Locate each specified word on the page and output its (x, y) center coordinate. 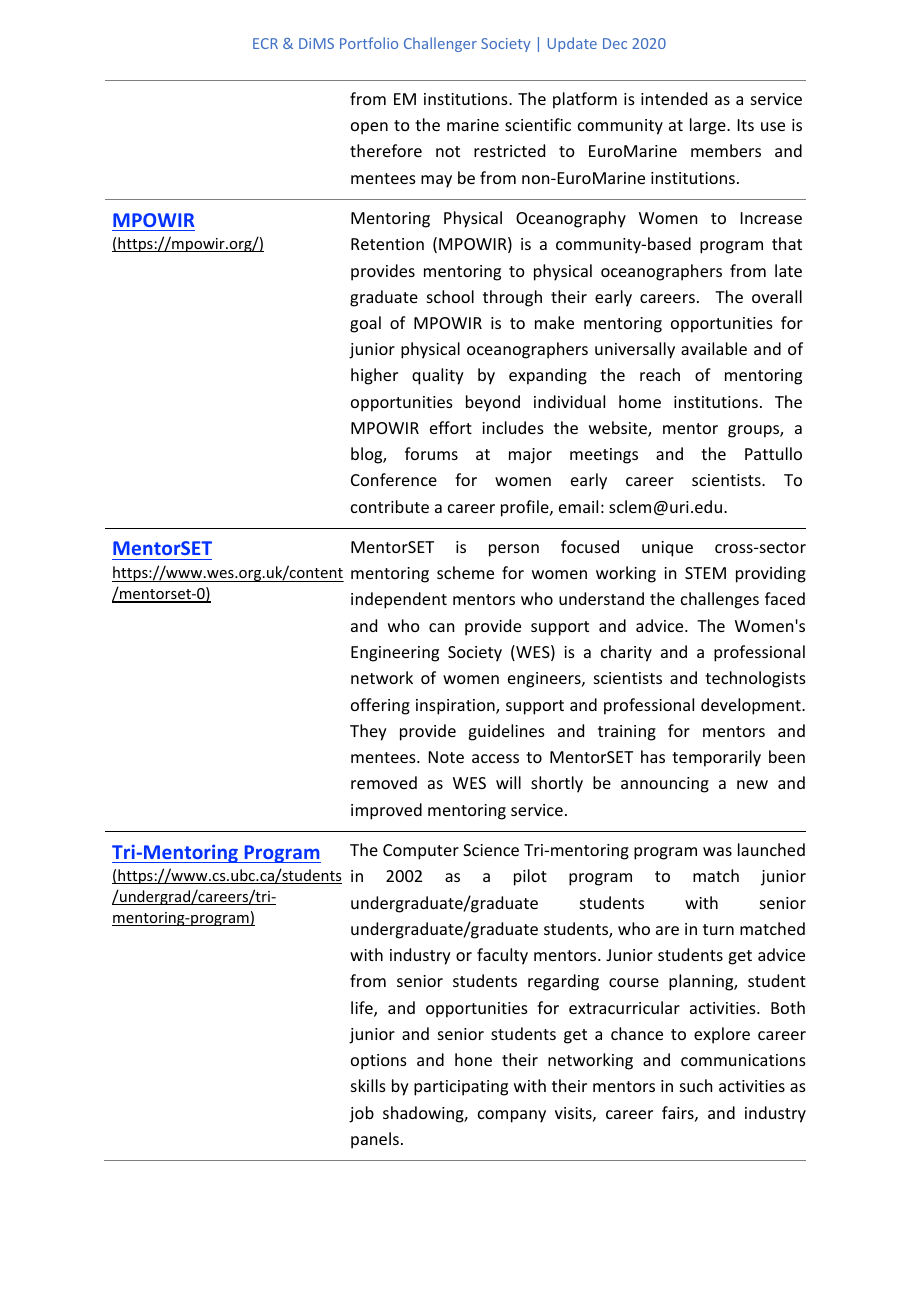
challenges (720, 600)
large (709, 126)
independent (399, 600)
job (361, 1114)
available (714, 348)
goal (365, 324)
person (514, 550)
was (717, 851)
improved (386, 811)
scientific (538, 124)
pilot (530, 877)
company (512, 1116)
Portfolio (369, 43)
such (696, 1085)
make (554, 322)
